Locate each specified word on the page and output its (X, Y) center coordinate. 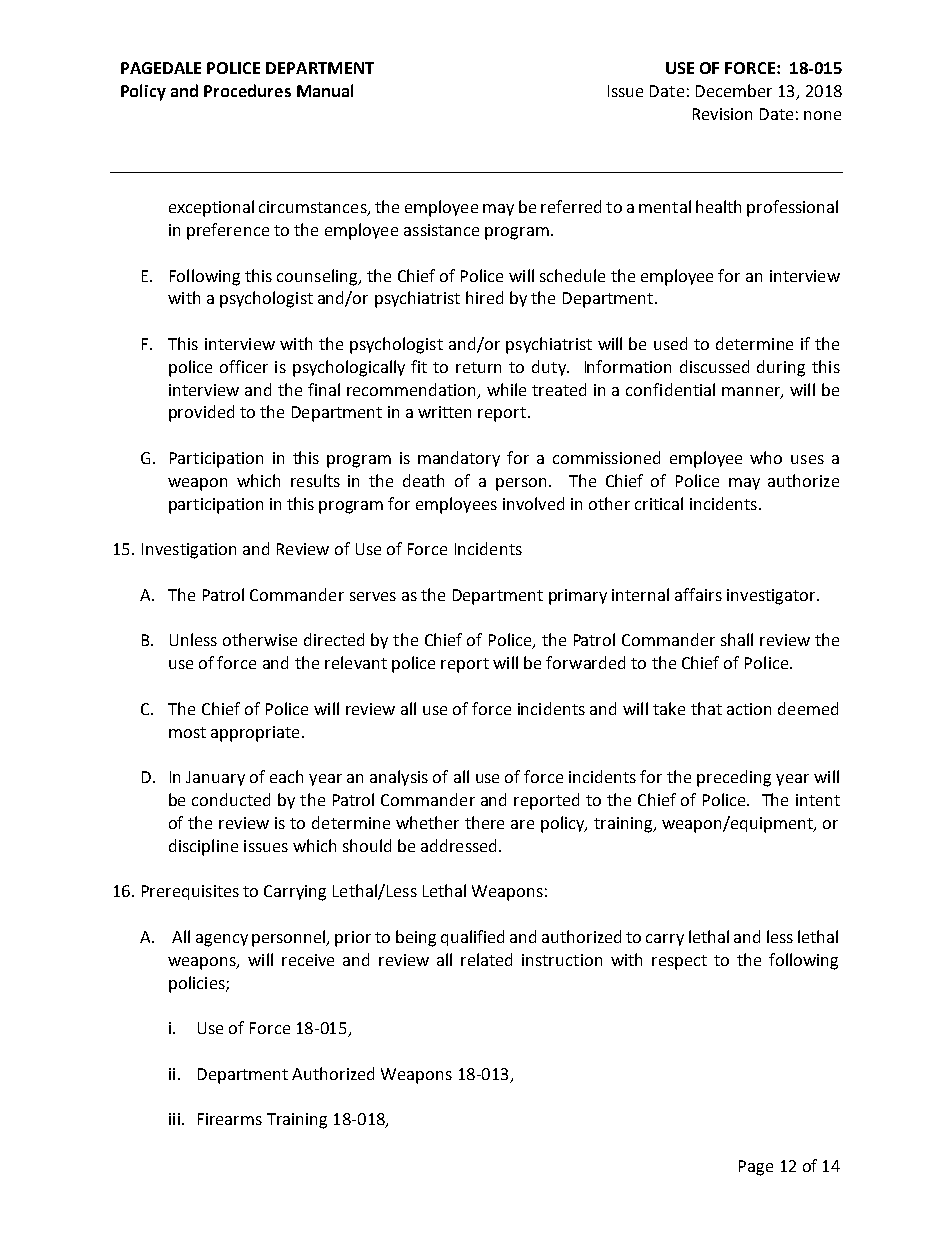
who (766, 457)
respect (679, 962)
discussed (714, 366)
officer (244, 366)
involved (533, 503)
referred (571, 206)
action (749, 709)
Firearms (230, 1119)
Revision (722, 114)
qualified (472, 938)
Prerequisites (190, 892)
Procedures (247, 90)
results (315, 480)
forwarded (585, 662)
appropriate (255, 734)
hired (484, 297)
